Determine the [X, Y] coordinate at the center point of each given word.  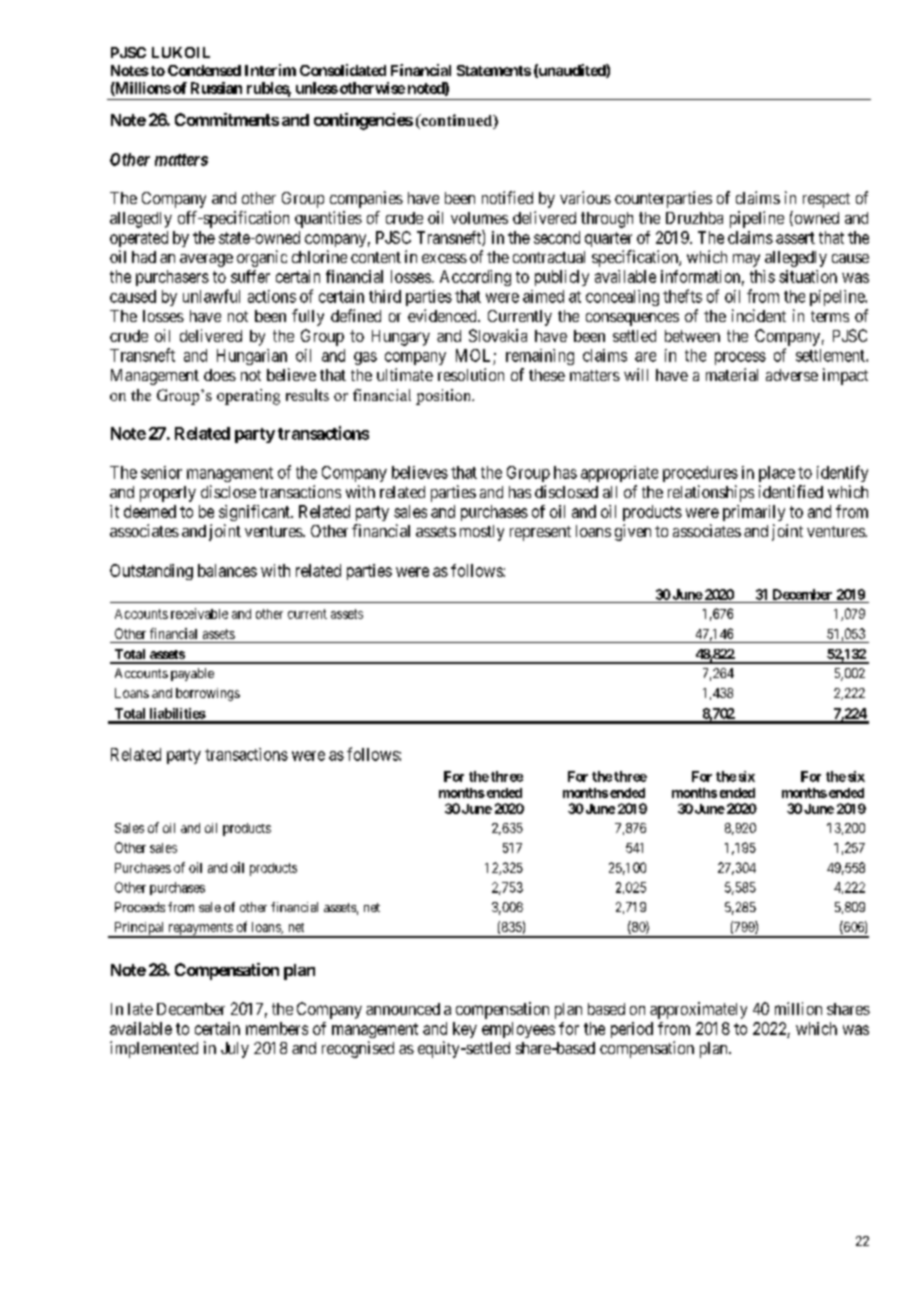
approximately [698, 1010]
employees [518, 1030]
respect [826, 200]
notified [507, 197]
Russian [216, 88]
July [235, 1050]
